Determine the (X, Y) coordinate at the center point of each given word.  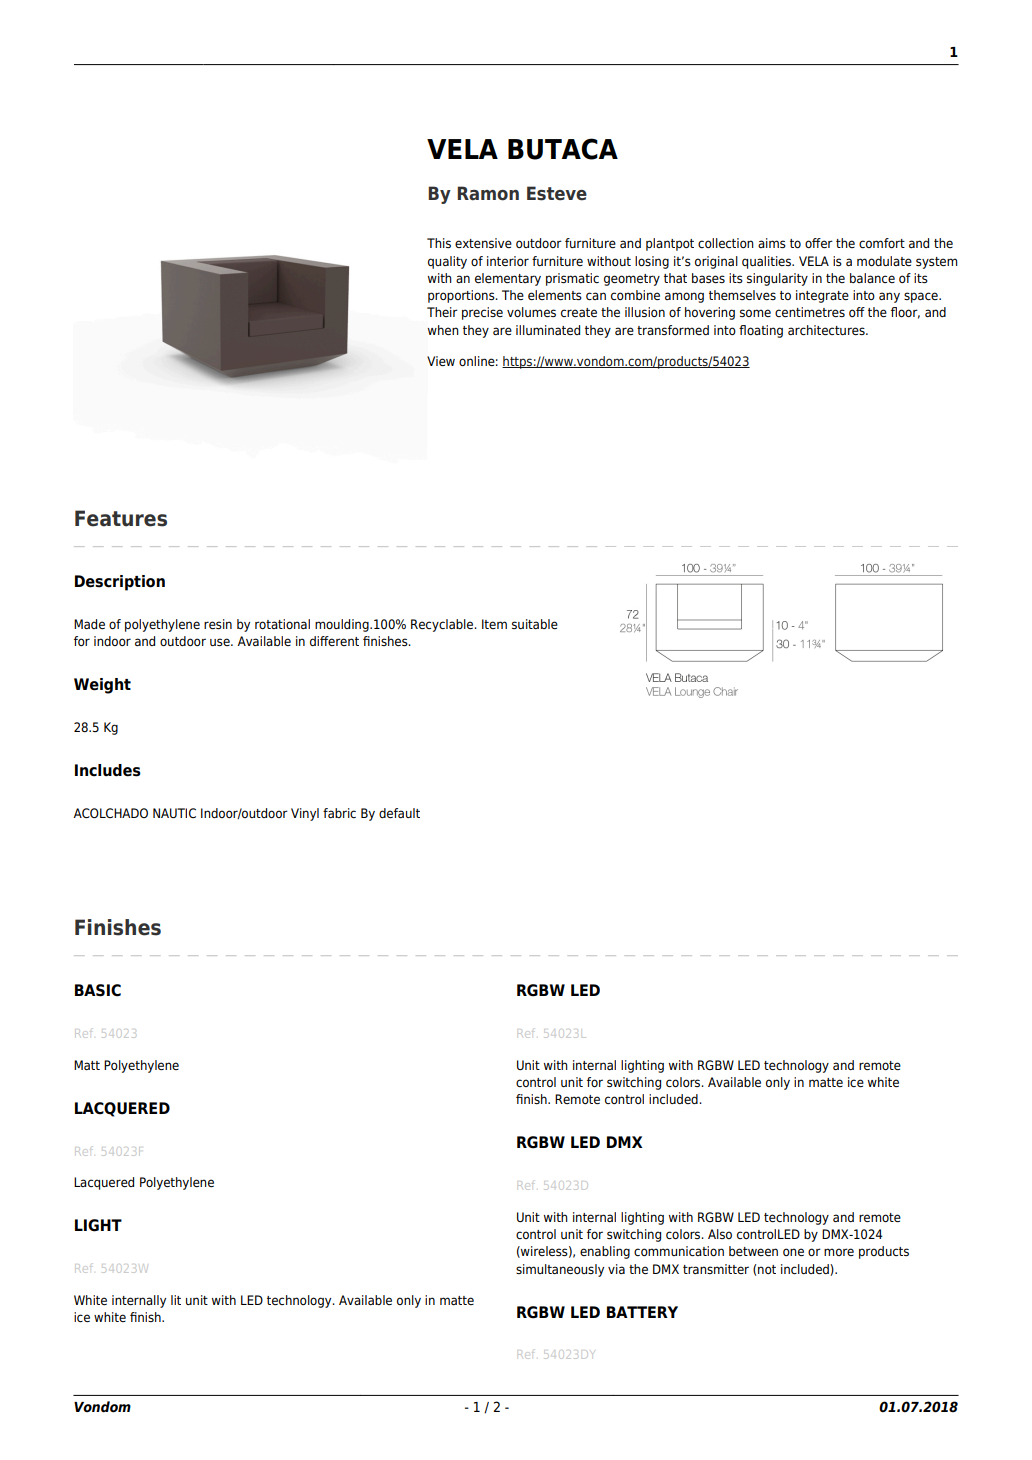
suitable (535, 624)
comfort (882, 243)
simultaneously (560, 1270)
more (839, 1252)
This (439, 243)
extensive (483, 243)
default (399, 813)
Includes (108, 770)
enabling (605, 1252)
